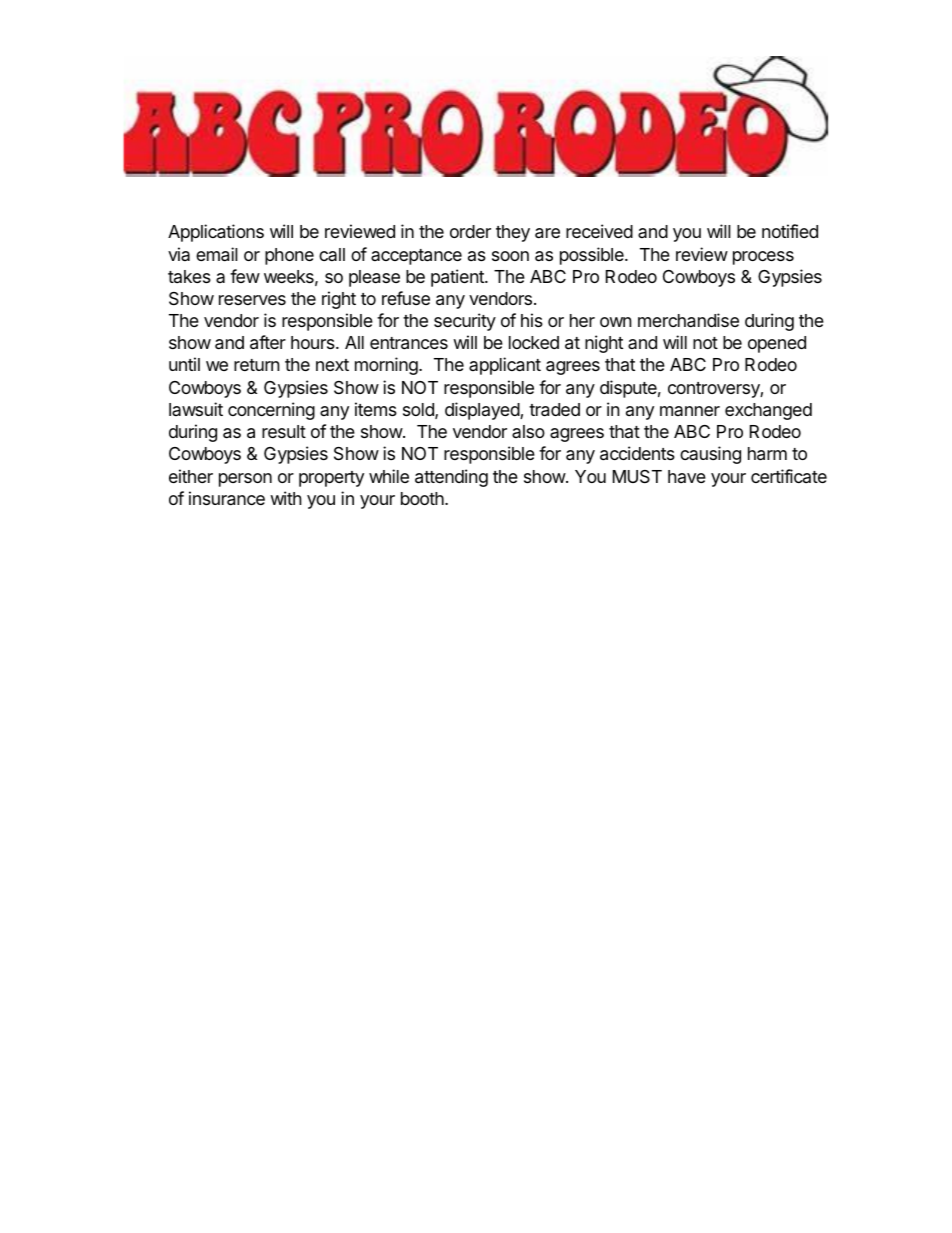 The width and height of the page is (952, 1233). What do you see at coordinates (252, 300) in the page?
I see `reserves` at bounding box center [252, 300].
